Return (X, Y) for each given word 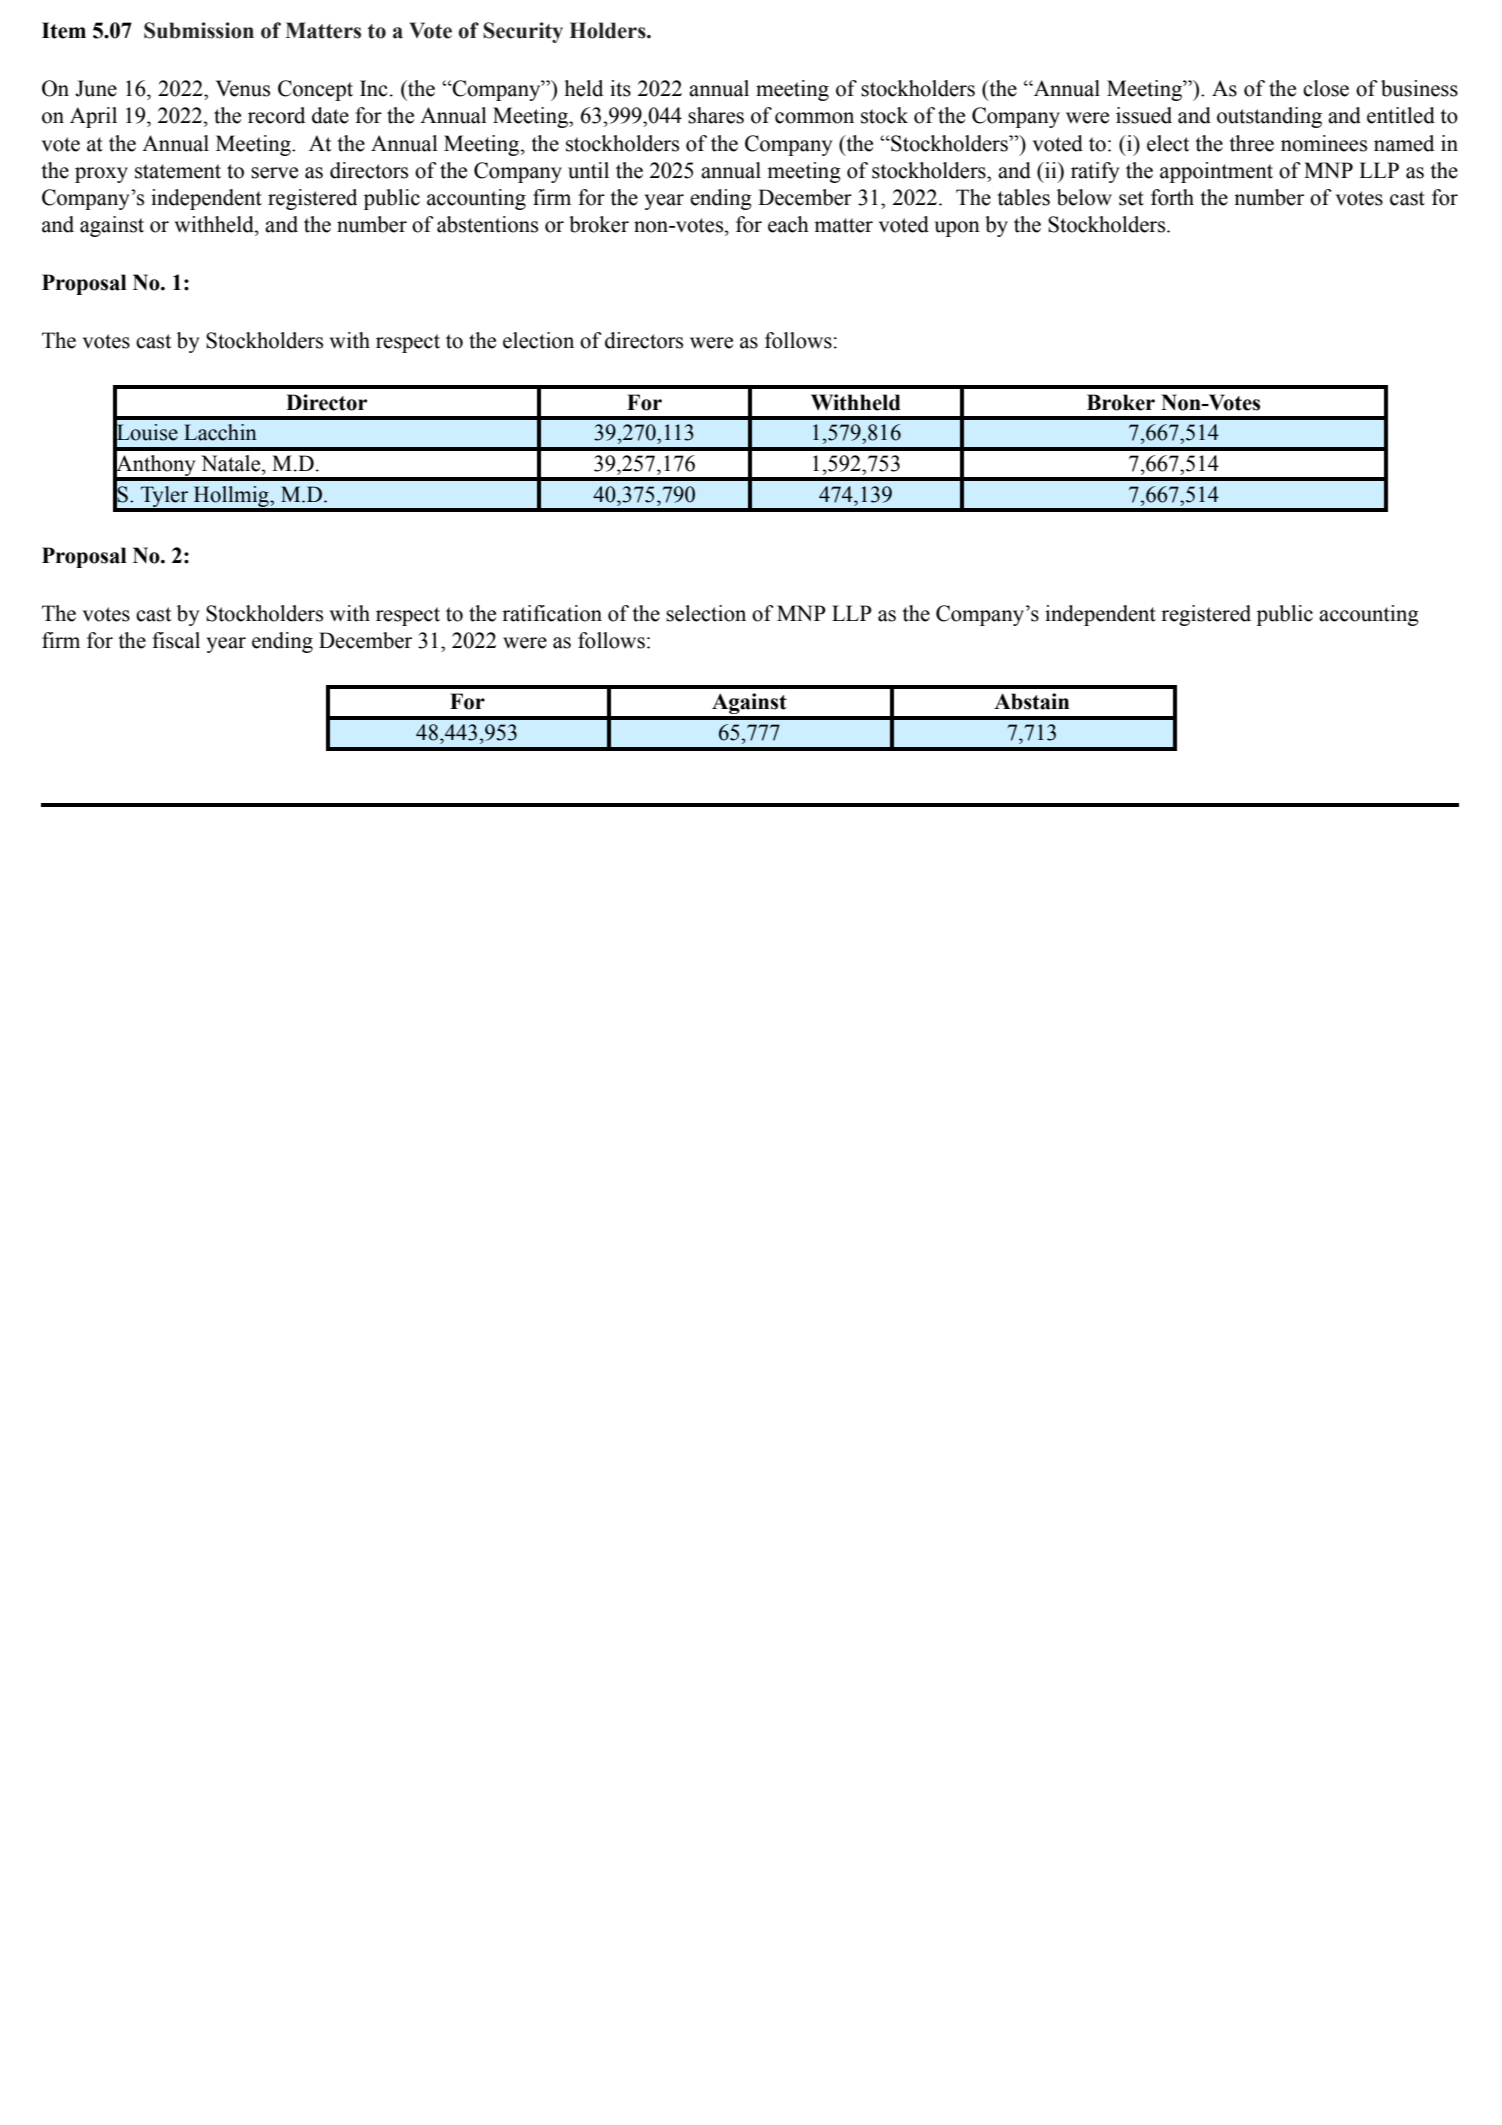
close (1326, 88)
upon (957, 229)
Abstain (1031, 701)
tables (1023, 197)
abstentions (487, 224)
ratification (552, 613)
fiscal (176, 640)
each (788, 224)
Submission (199, 30)
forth (1172, 197)
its (620, 88)
